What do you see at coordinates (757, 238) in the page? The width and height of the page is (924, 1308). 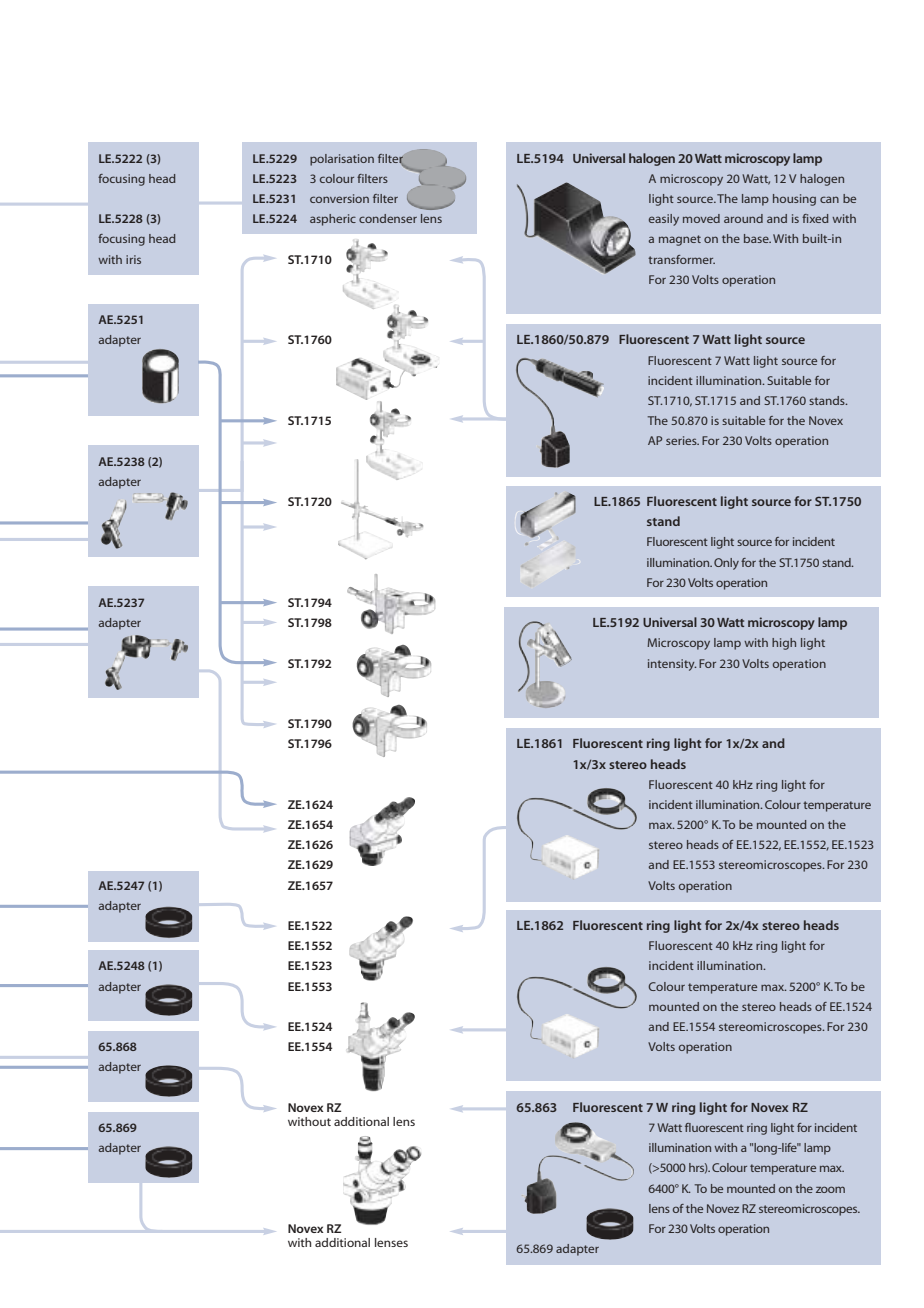 I see `base` at bounding box center [757, 238].
